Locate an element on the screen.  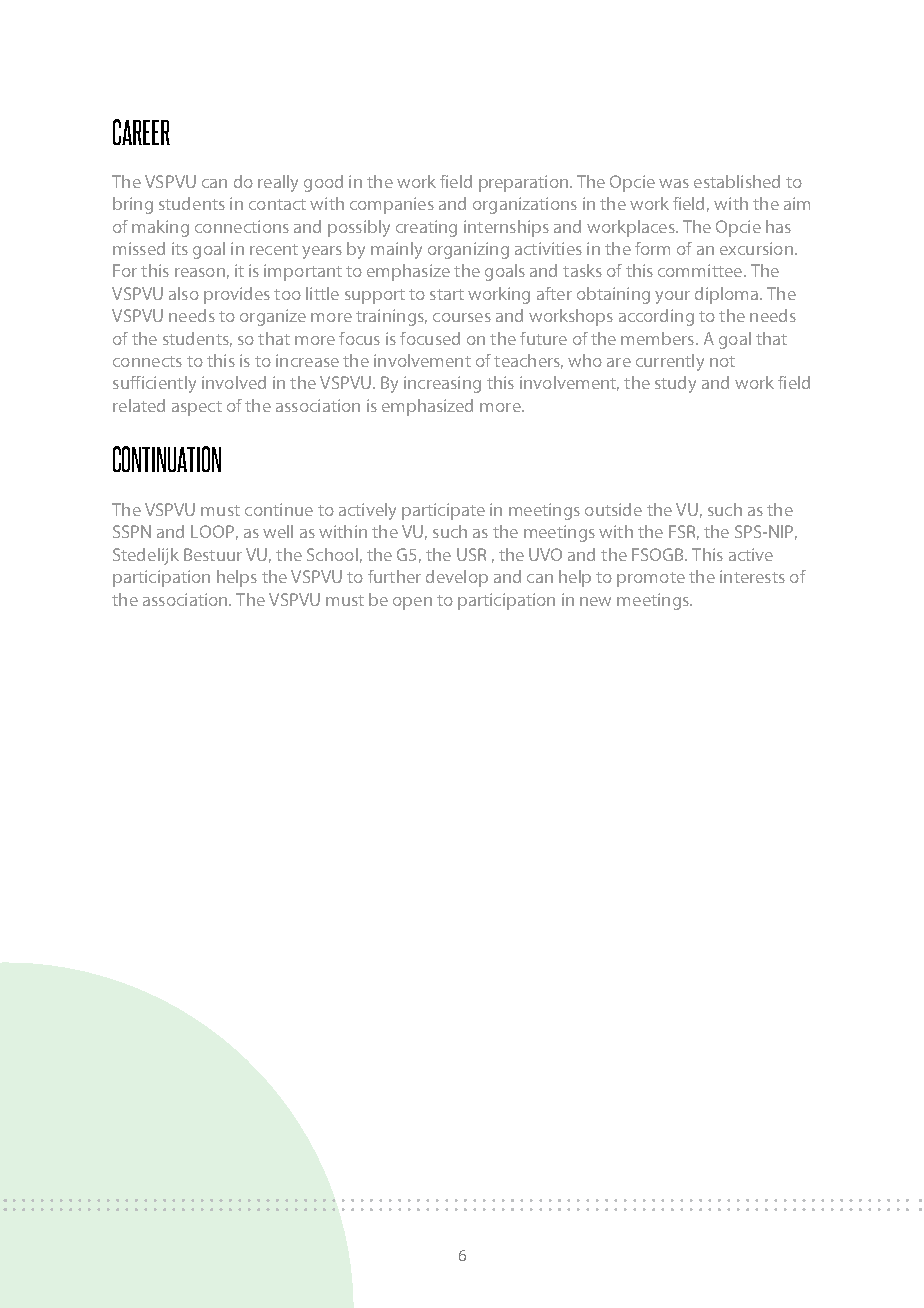
study is located at coordinates (675, 384).
